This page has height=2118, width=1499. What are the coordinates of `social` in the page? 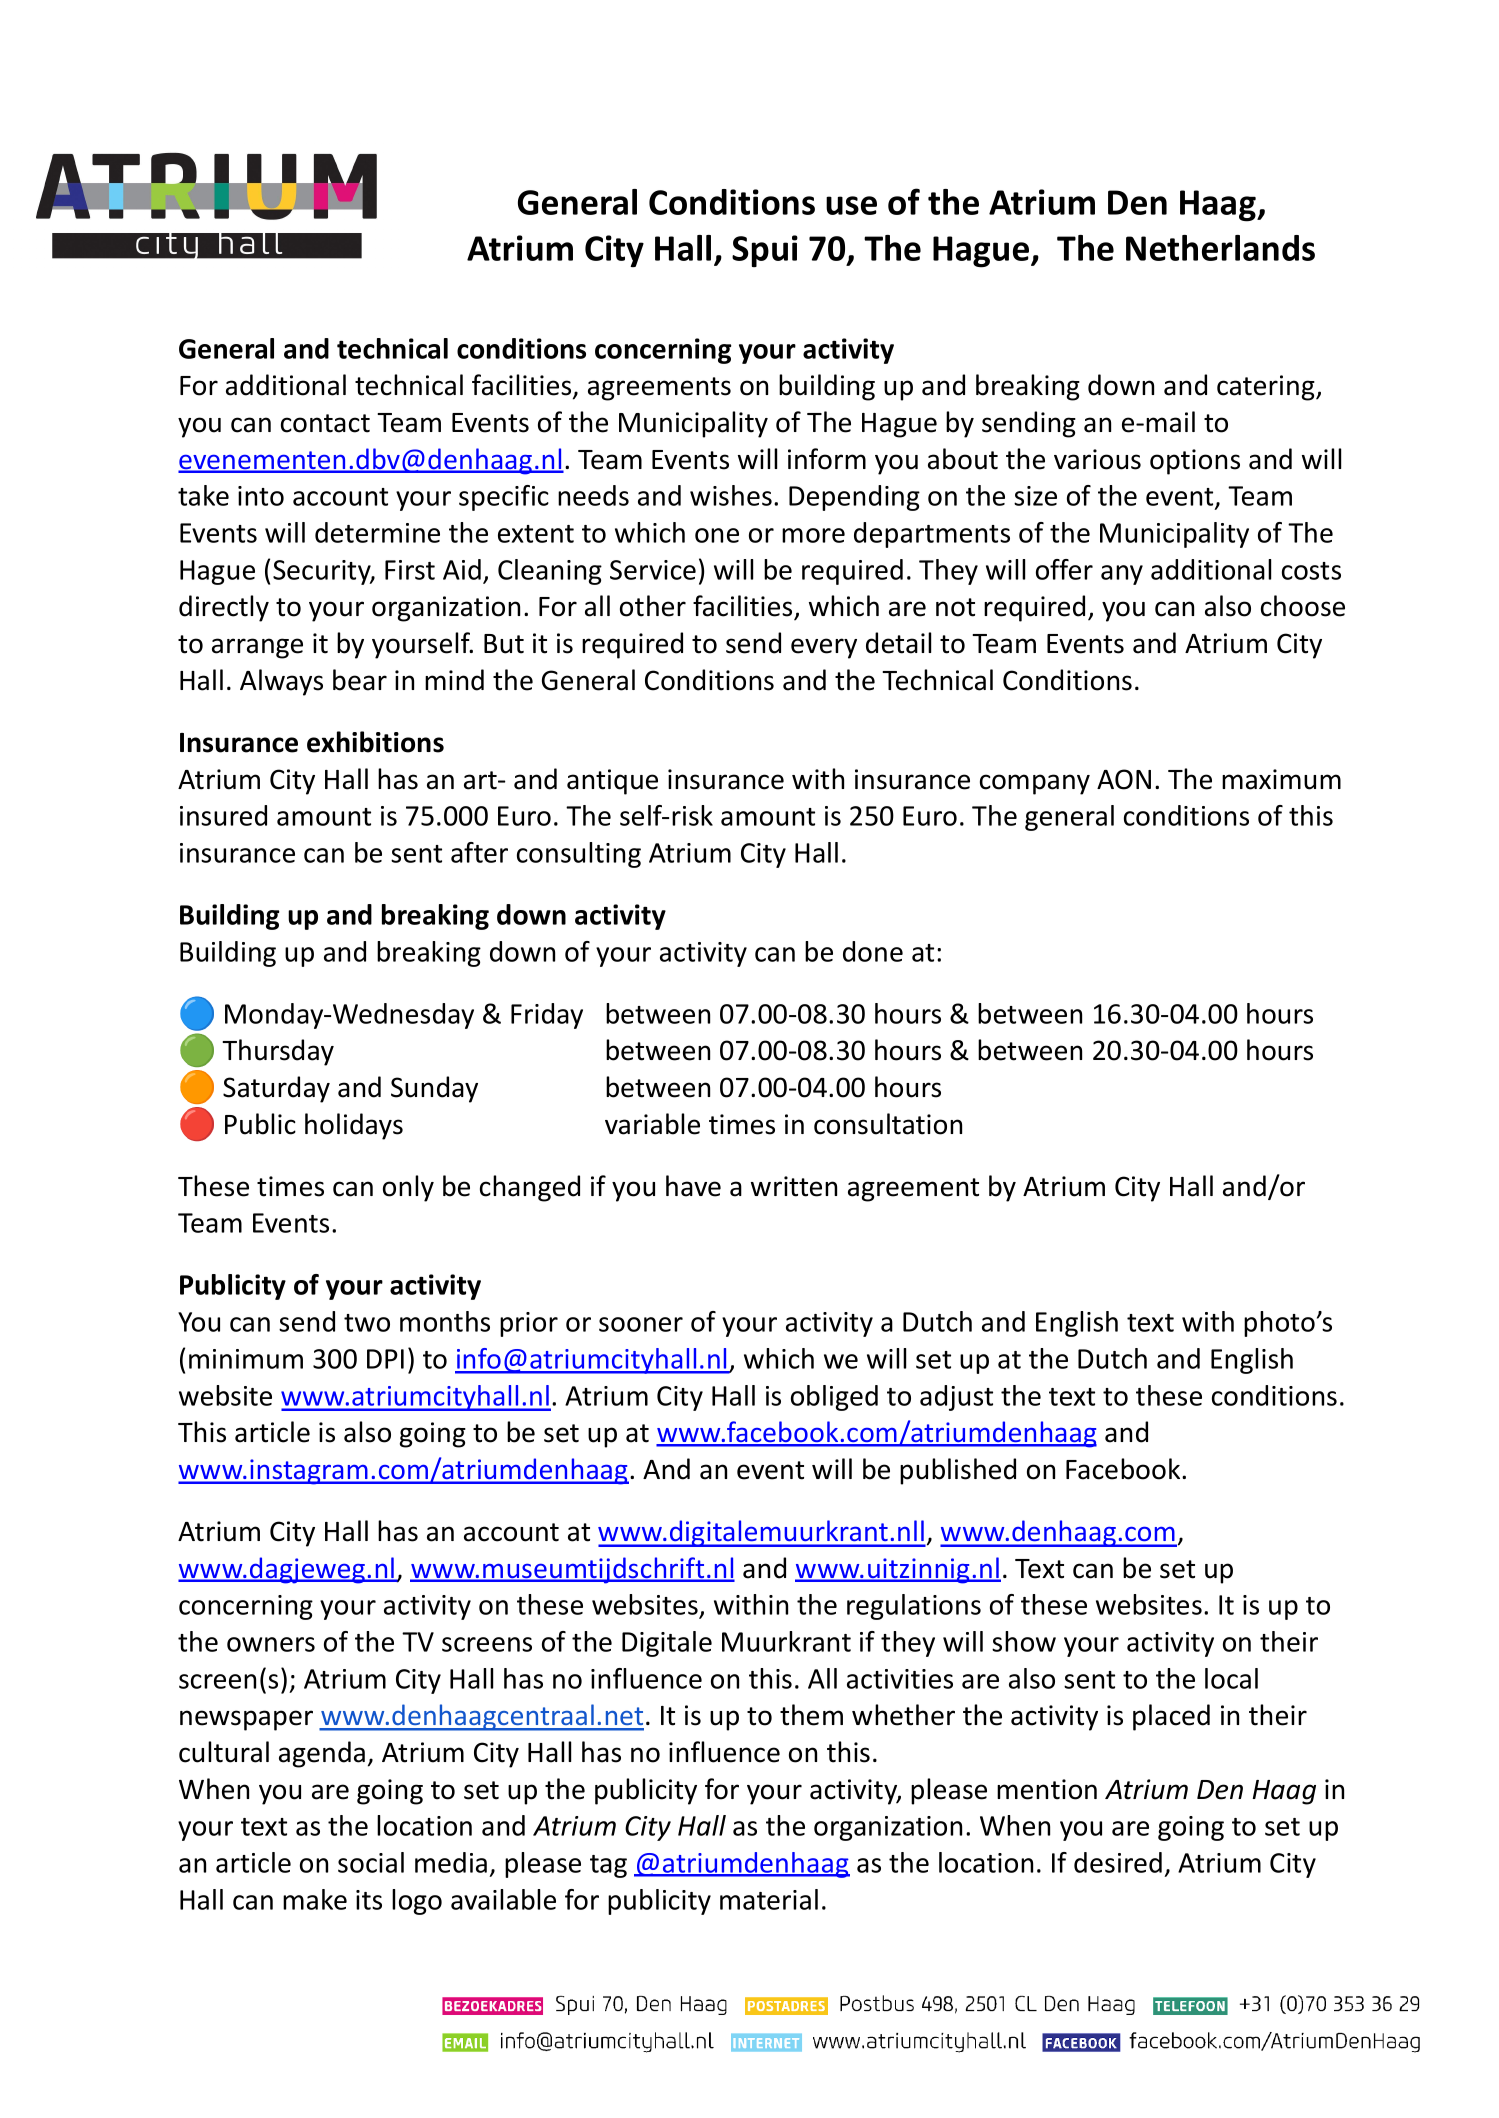 It's located at (371, 1862).
